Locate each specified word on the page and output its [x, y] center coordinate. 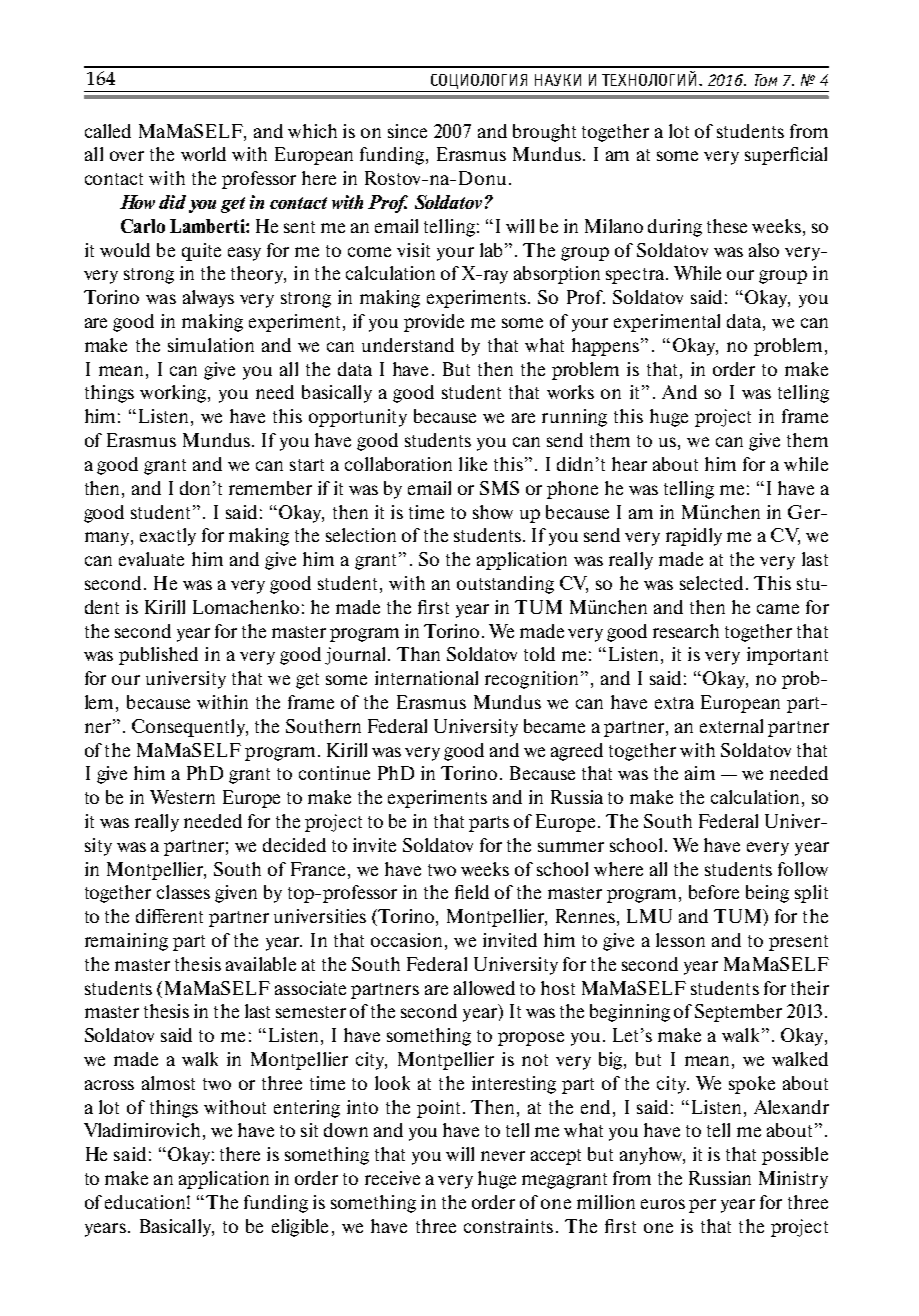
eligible [300, 1228]
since [407, 131]
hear [629, 464]
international [426, 678]
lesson [680, 940]
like [473, 464]
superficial [786, 156]
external [731, 726]
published [158, 656]
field [472, 892]
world [203, 154]
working [174, 394]
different [169, 916]
